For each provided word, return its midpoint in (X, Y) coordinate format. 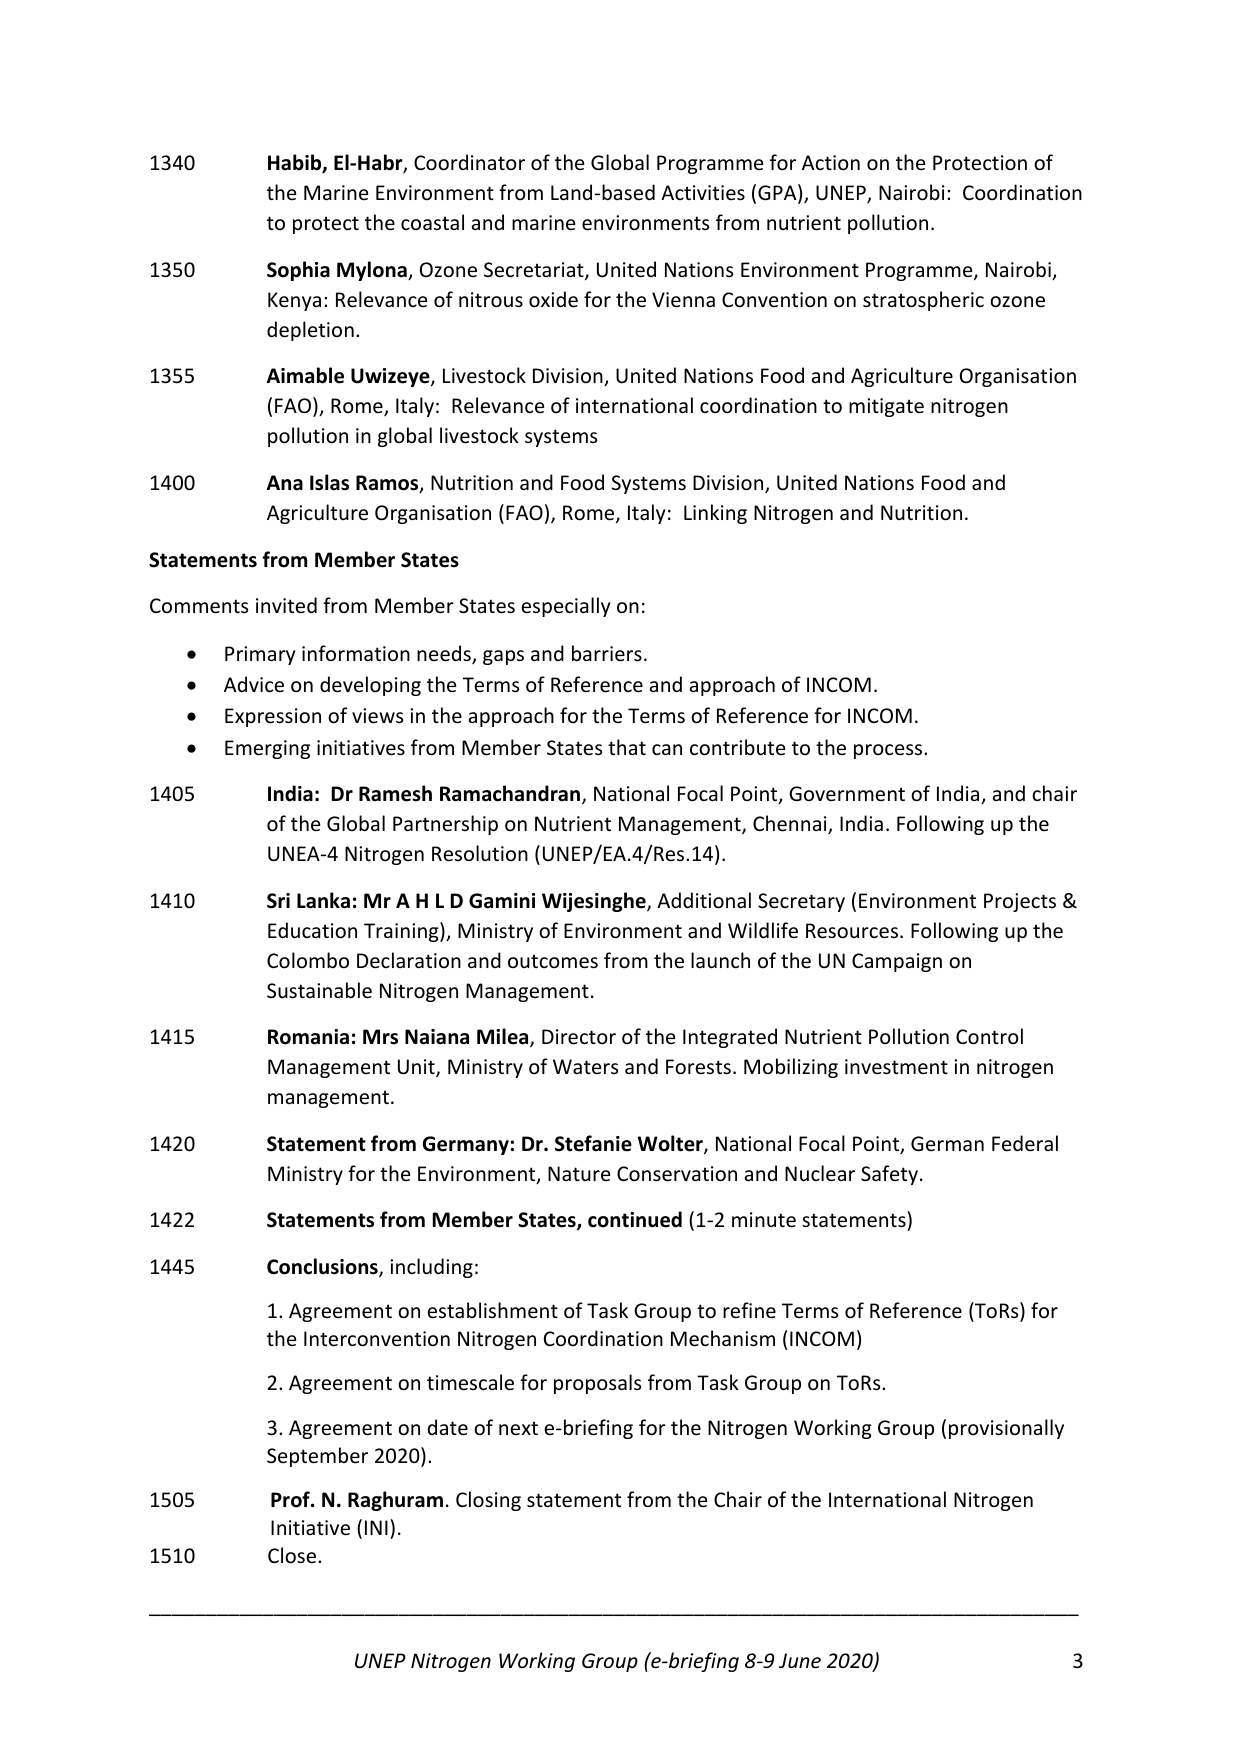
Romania (308, 1037)
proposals (597, 1384)
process (889, 751)
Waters (585, 1066)
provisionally (1006, 1429)
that (627, 747)
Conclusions (323, 1267)
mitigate (886, 407)
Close (293, 1555)
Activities (703, 193)
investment (896, 1067)
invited (286, 605)
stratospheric (923, 301)
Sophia (298, 271)
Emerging (267, 749)
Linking (715, 514)
